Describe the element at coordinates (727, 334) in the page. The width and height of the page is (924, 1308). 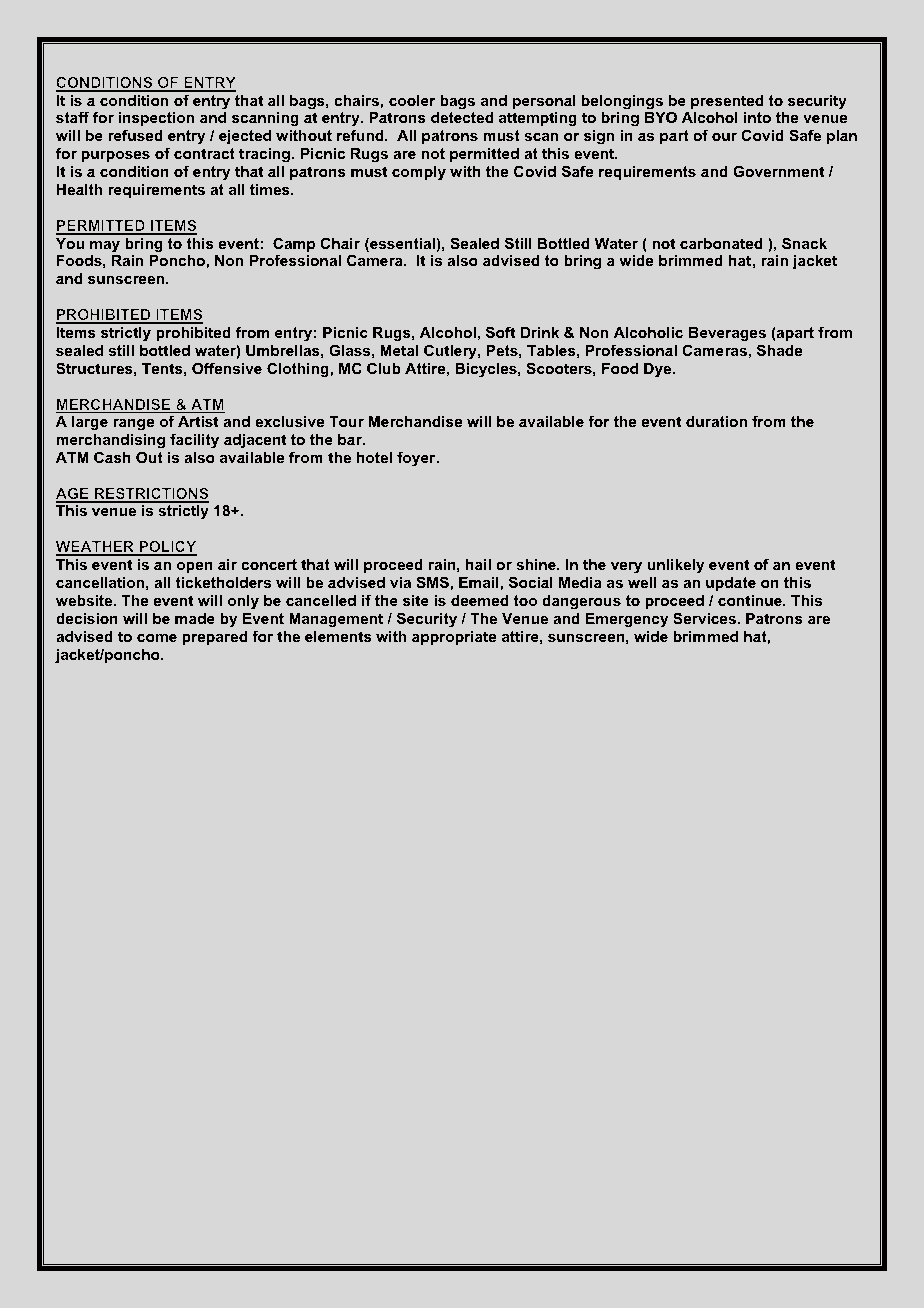
I see `Beverages` at that location.
